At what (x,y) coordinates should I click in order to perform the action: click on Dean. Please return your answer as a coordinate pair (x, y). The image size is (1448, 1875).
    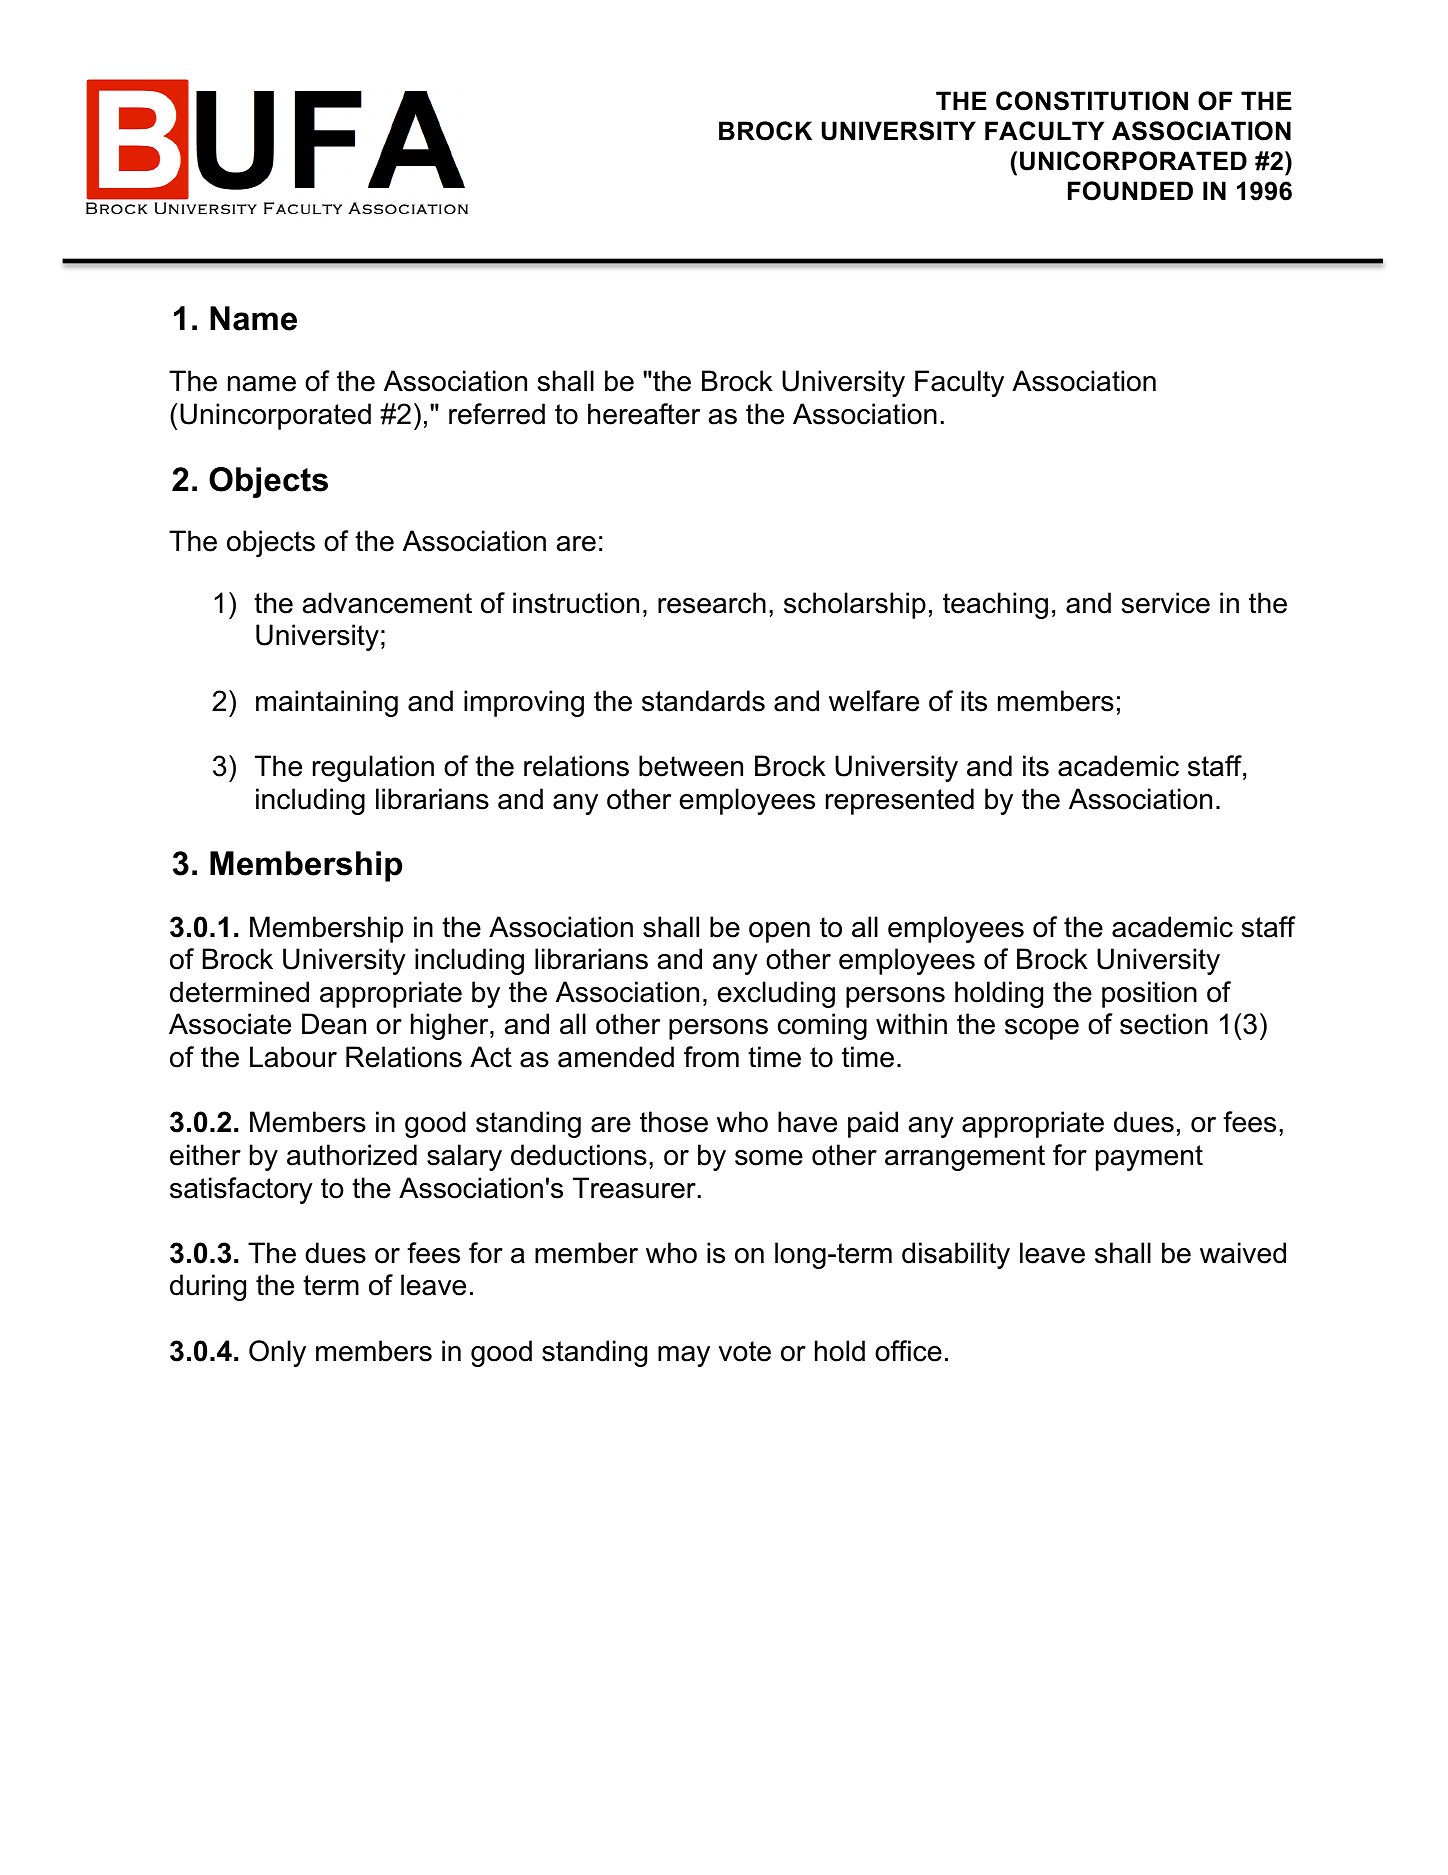
    Looking at the image, I should click on (334, 1024).
